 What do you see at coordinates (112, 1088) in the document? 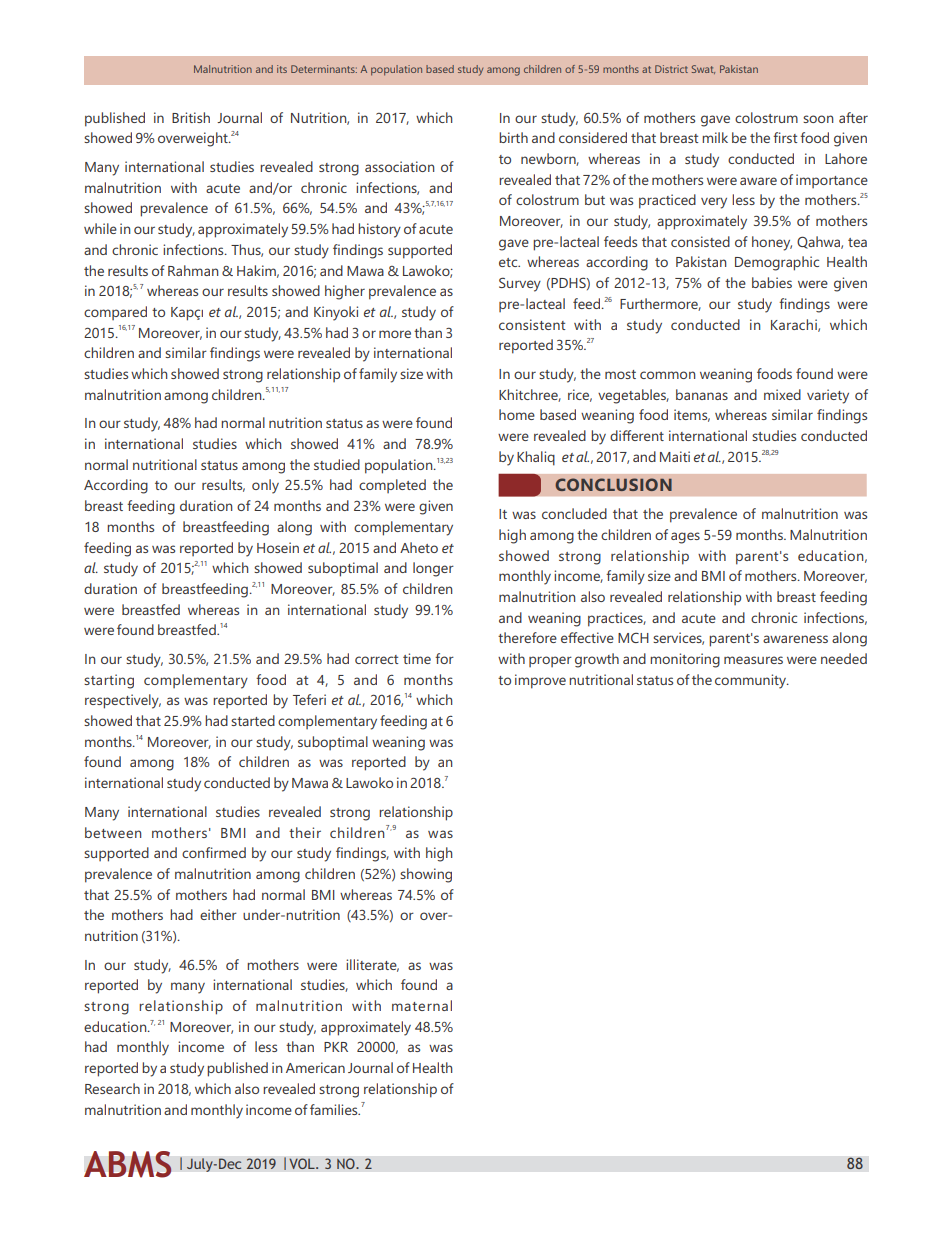
I see `Research` at bounding box center [112, 1088].
